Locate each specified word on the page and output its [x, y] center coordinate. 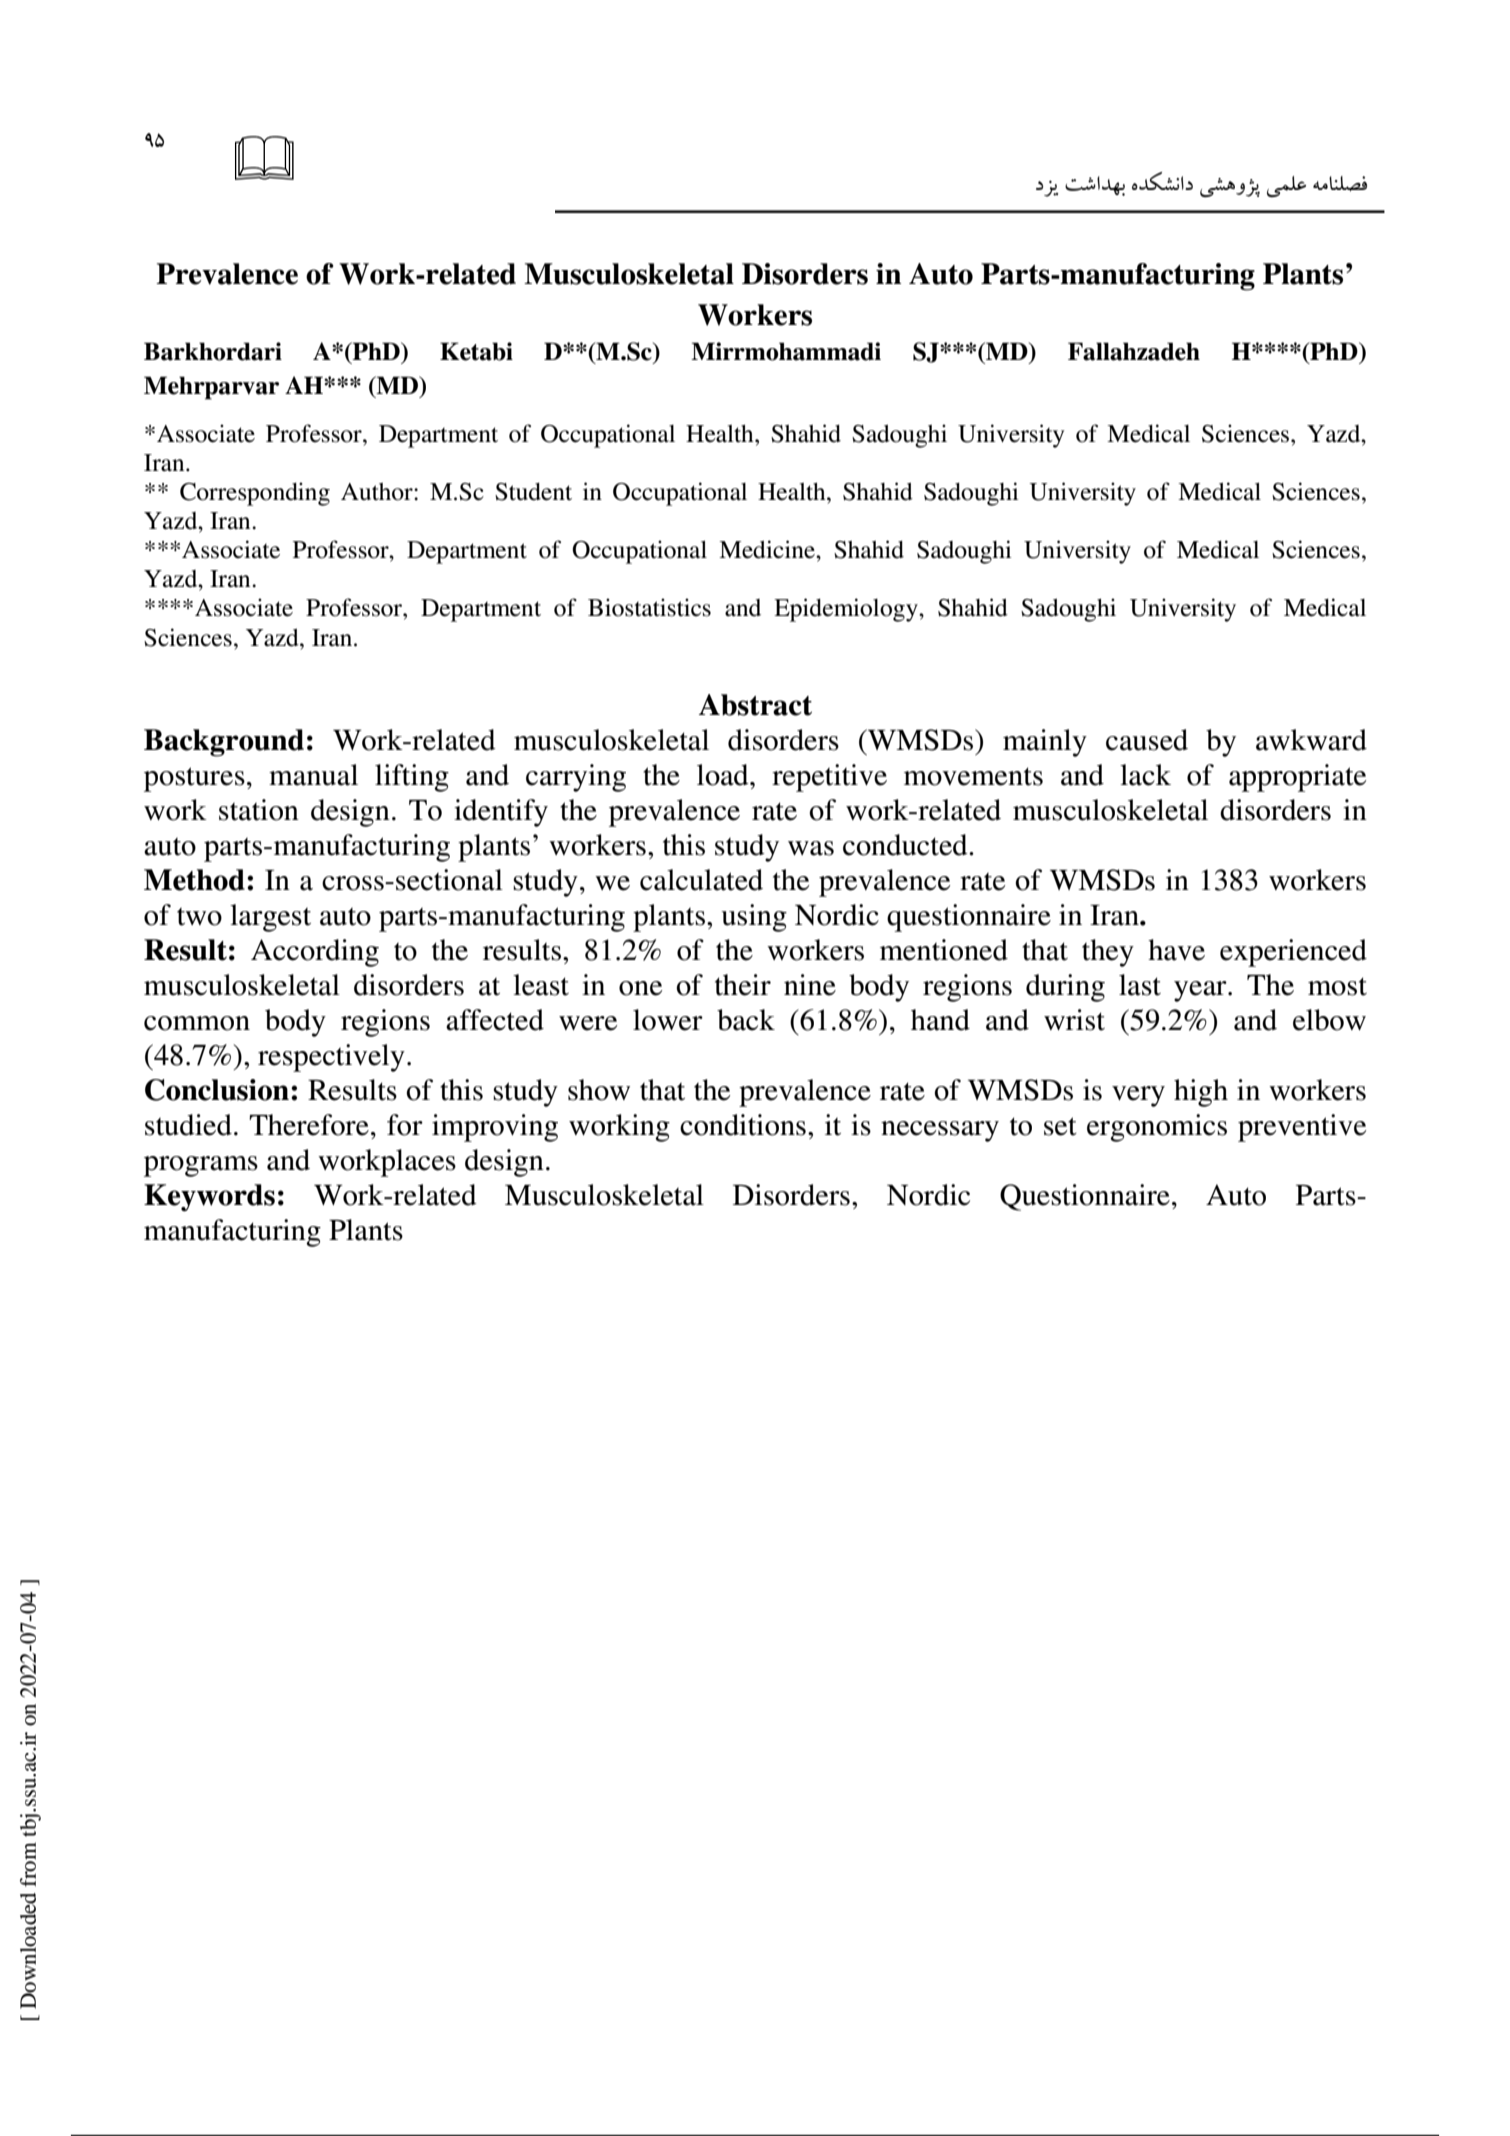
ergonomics [1157, 1128]
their [743, 985]
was [811, 848]
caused [1147, 740]
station [259, 810]
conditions [743, 1125]
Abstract [755, 705]
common [197, 1023]
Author [378, 492]
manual [313, 775]
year [1201, 991]
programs [201, 1166]
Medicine [768, 549]
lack [1145, 775]
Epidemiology [847, 610]
